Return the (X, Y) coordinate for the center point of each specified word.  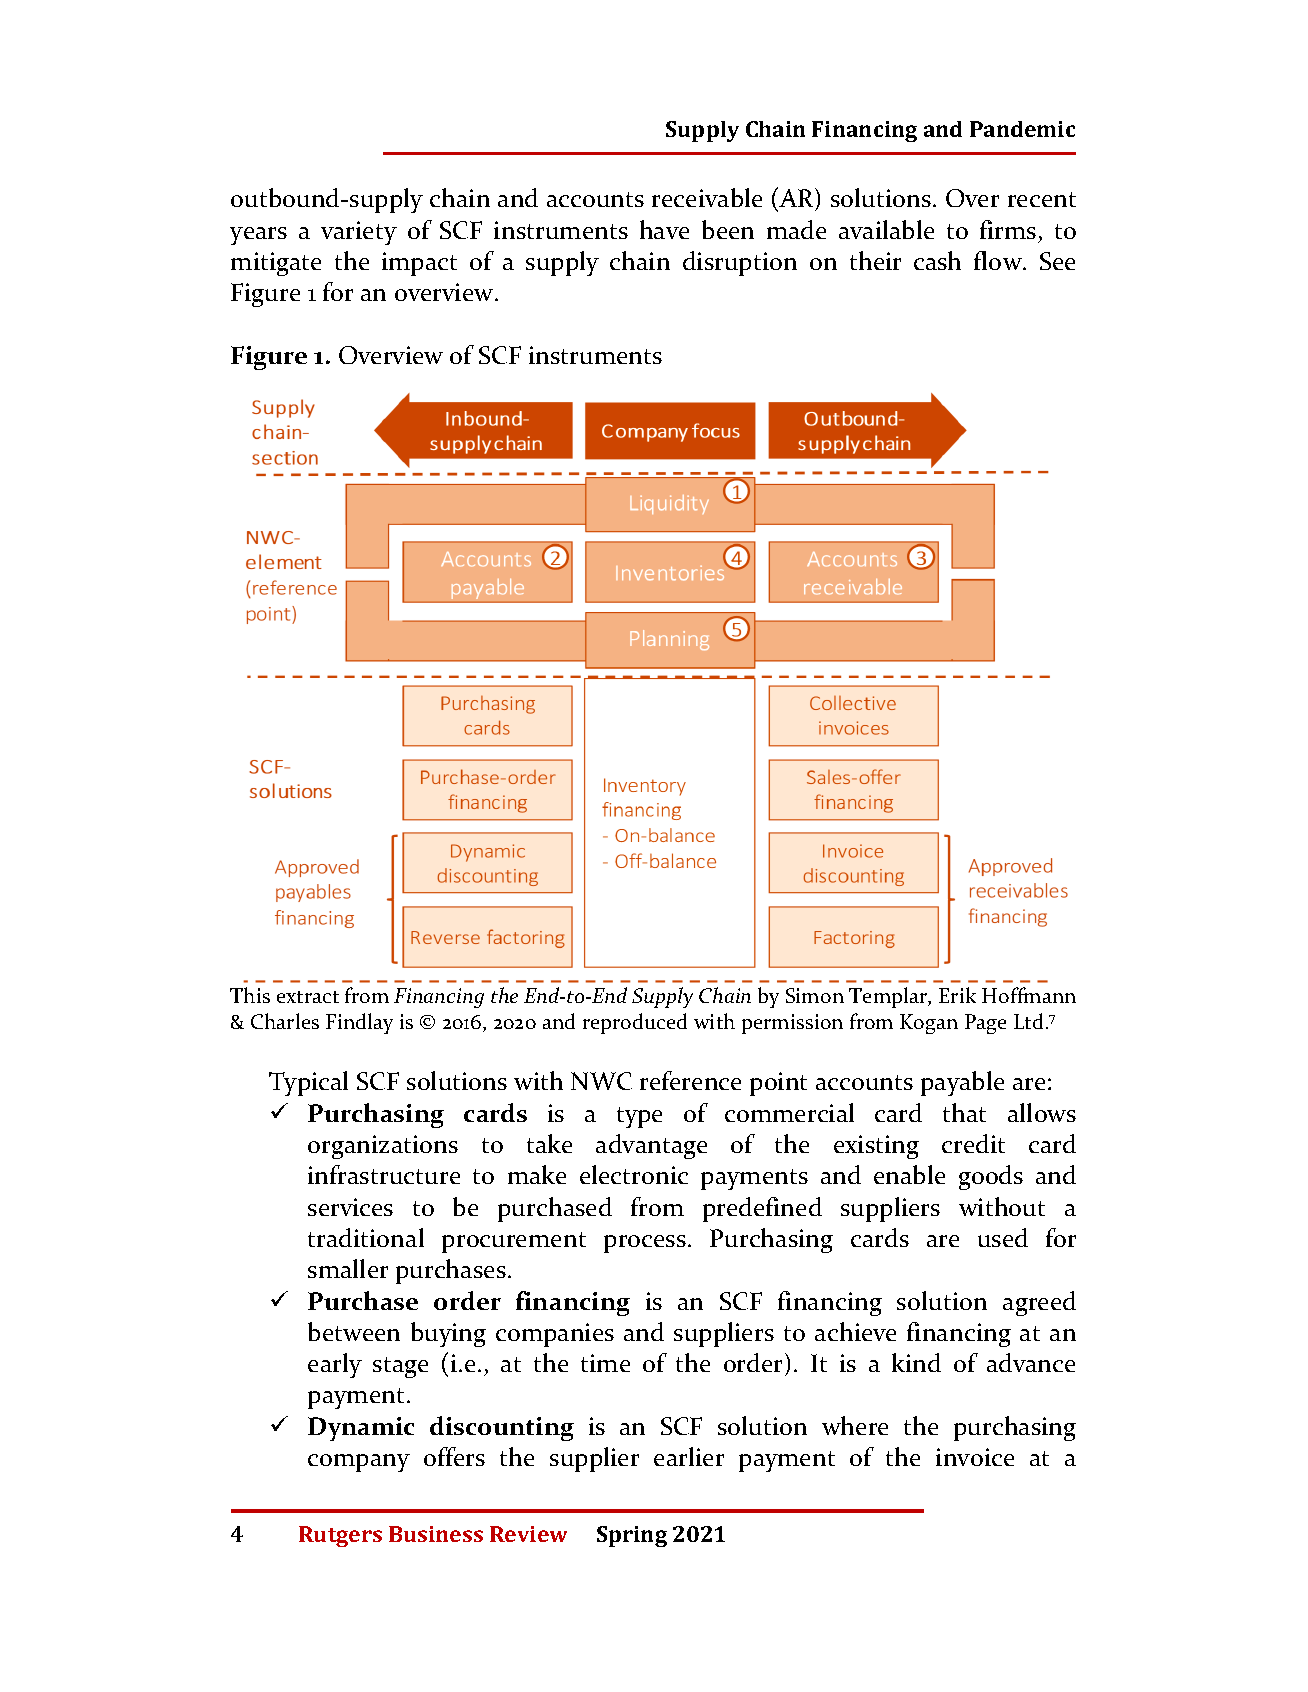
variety (359, 233)
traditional (366, 1237)
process (645, 1244)
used (1003, 1237)
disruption (740, 263)
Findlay (359, 1023)
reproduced (635, 1023)
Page (985, 1024)
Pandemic (1022, 129)
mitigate (276, 264)
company (359, 1463)
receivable (707, 197)
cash (937, 260)
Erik (957, 995)
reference (690, 1080)
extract (308, 997)
